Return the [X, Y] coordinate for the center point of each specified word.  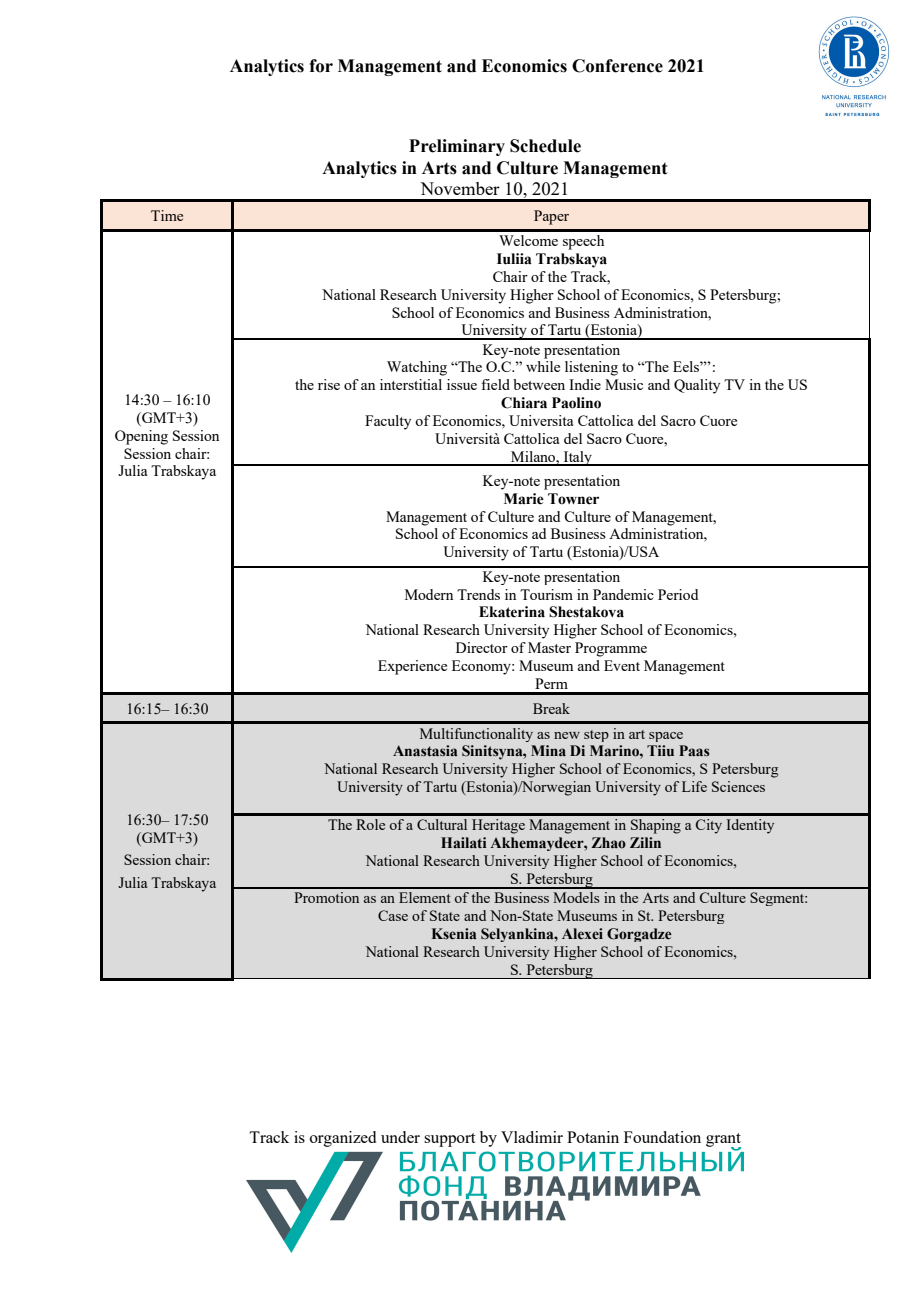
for [321, 66]
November [460, 188]
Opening [141, 437]
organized [343, 1139]
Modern [429, 594]
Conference [617, 66]
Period [678, 594]
